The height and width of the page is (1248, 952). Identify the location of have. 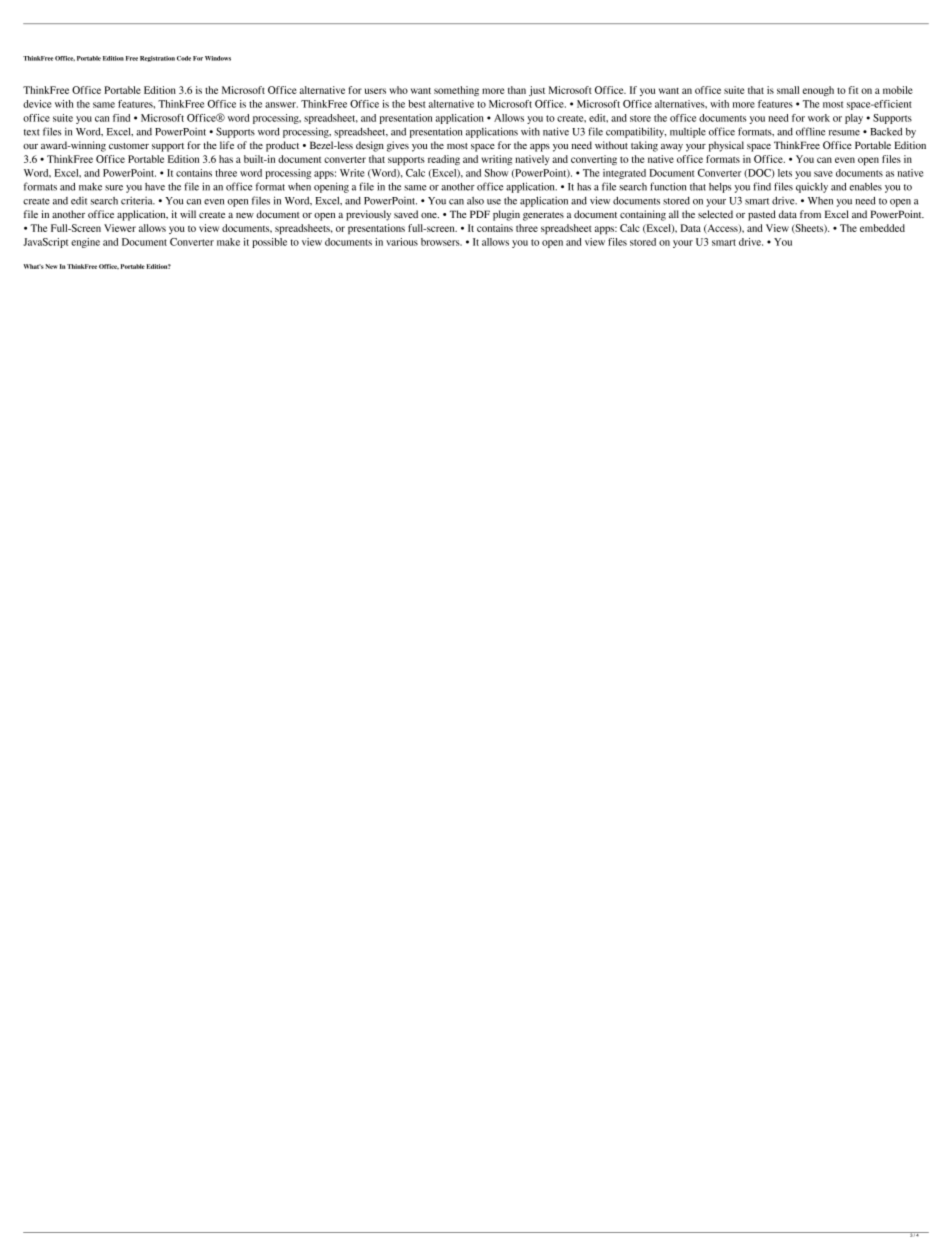
(155, 187).
